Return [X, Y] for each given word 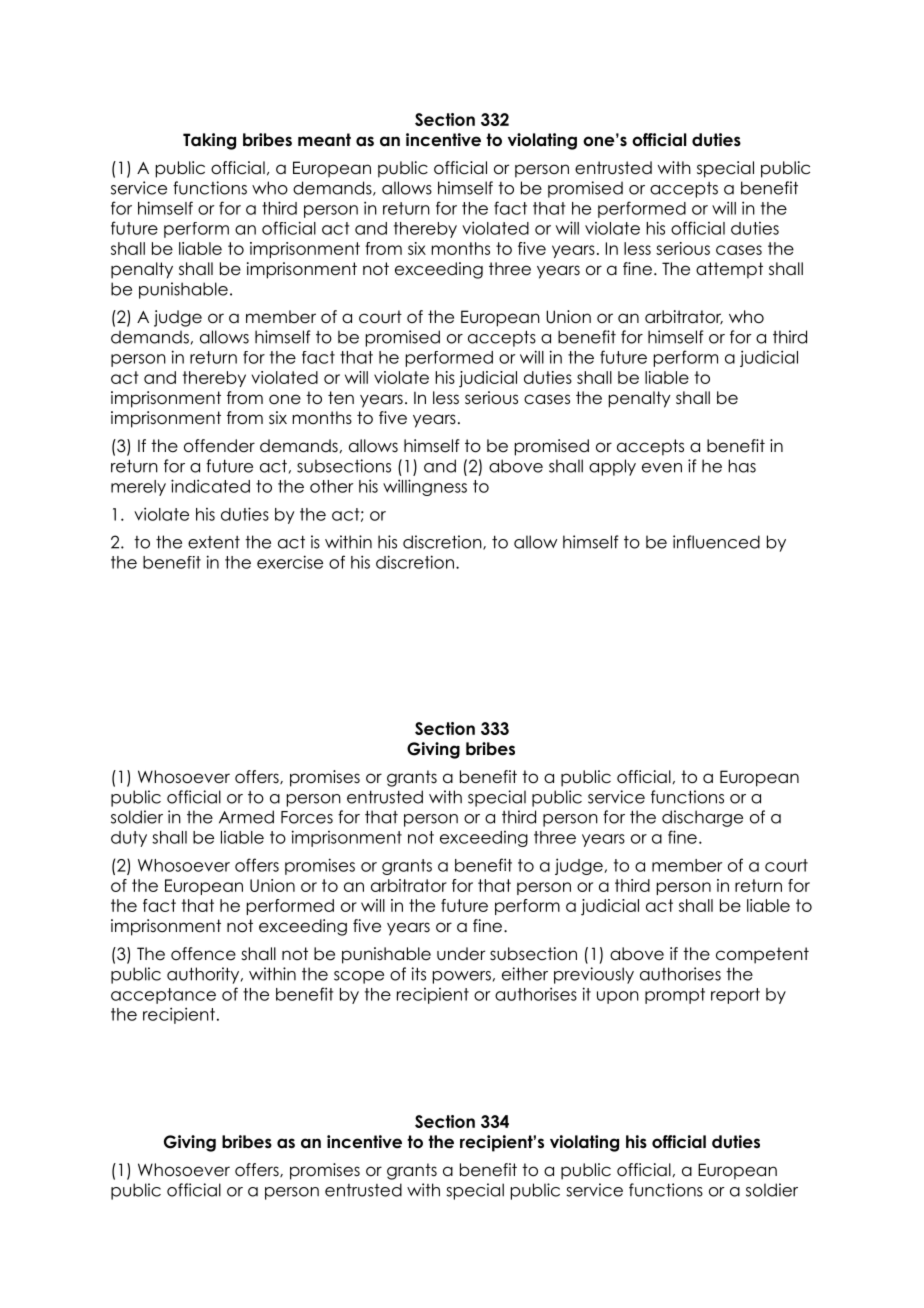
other [332, 486]
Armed [246, 817]
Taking [209, 141]
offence [203, 954]
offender [219, 446]
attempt [729, 270]
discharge [702, 818]
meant [324, 140]
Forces [307, 817]
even [662, 468]
